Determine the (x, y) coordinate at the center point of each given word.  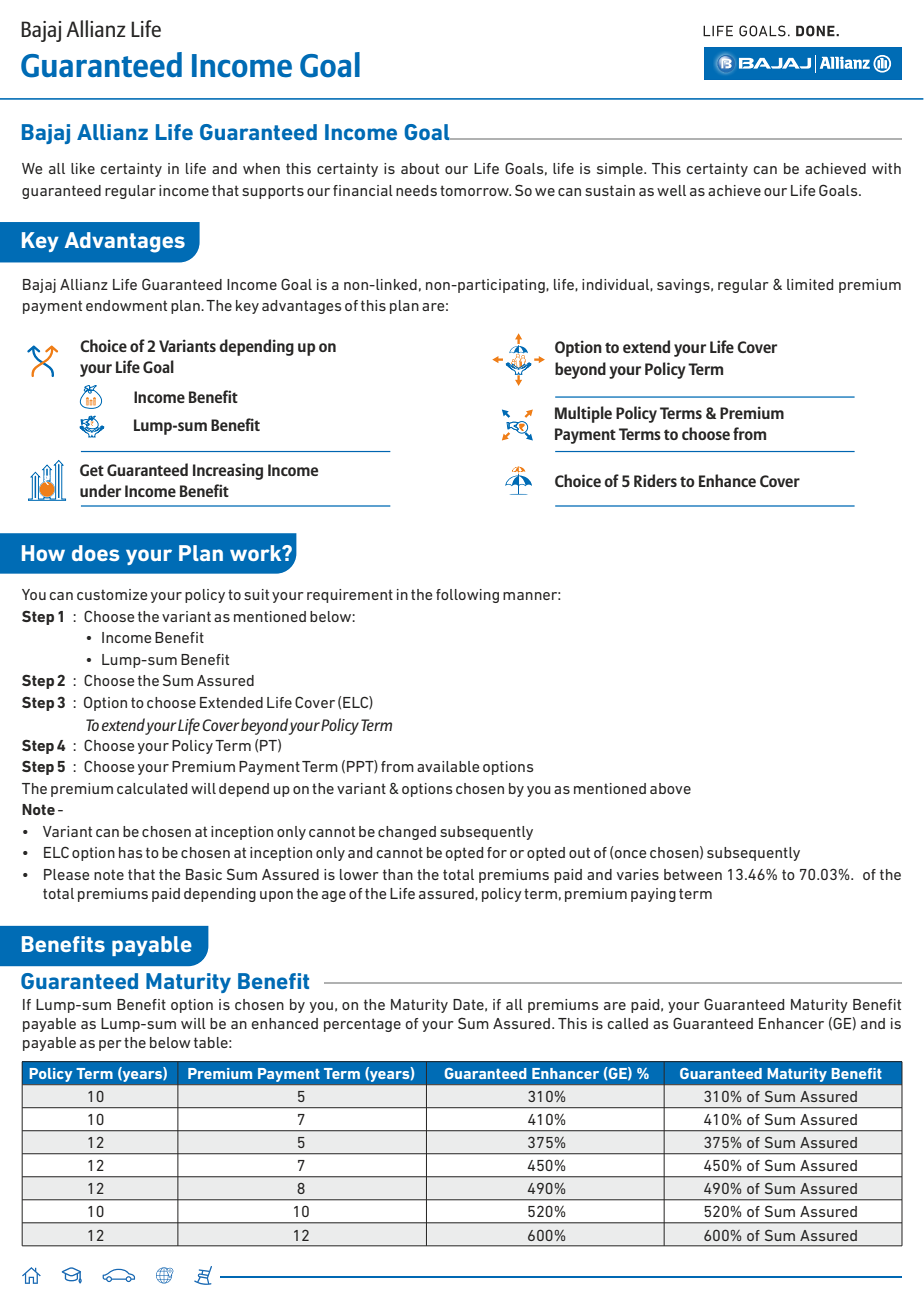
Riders (655, 480)
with (886, 168)
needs (416, 190)
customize (112, 594)
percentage (362, 1025)
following (467, 596)
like (83, 168)
